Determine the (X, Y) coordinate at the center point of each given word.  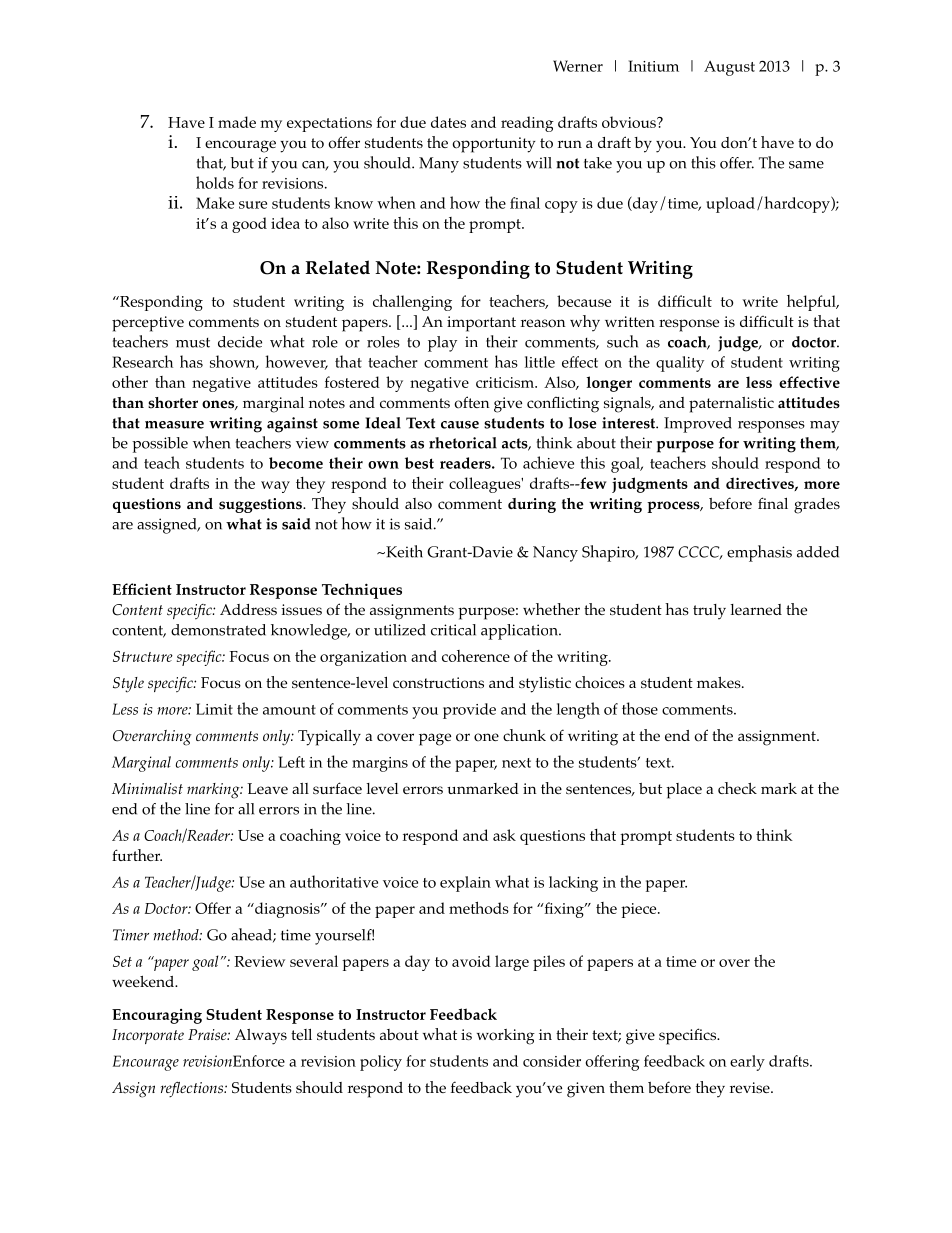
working (506, 1037)
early (747, 1063)
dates (448, 122)
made (237, 122)
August (729, 68)
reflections (193, 1089)
